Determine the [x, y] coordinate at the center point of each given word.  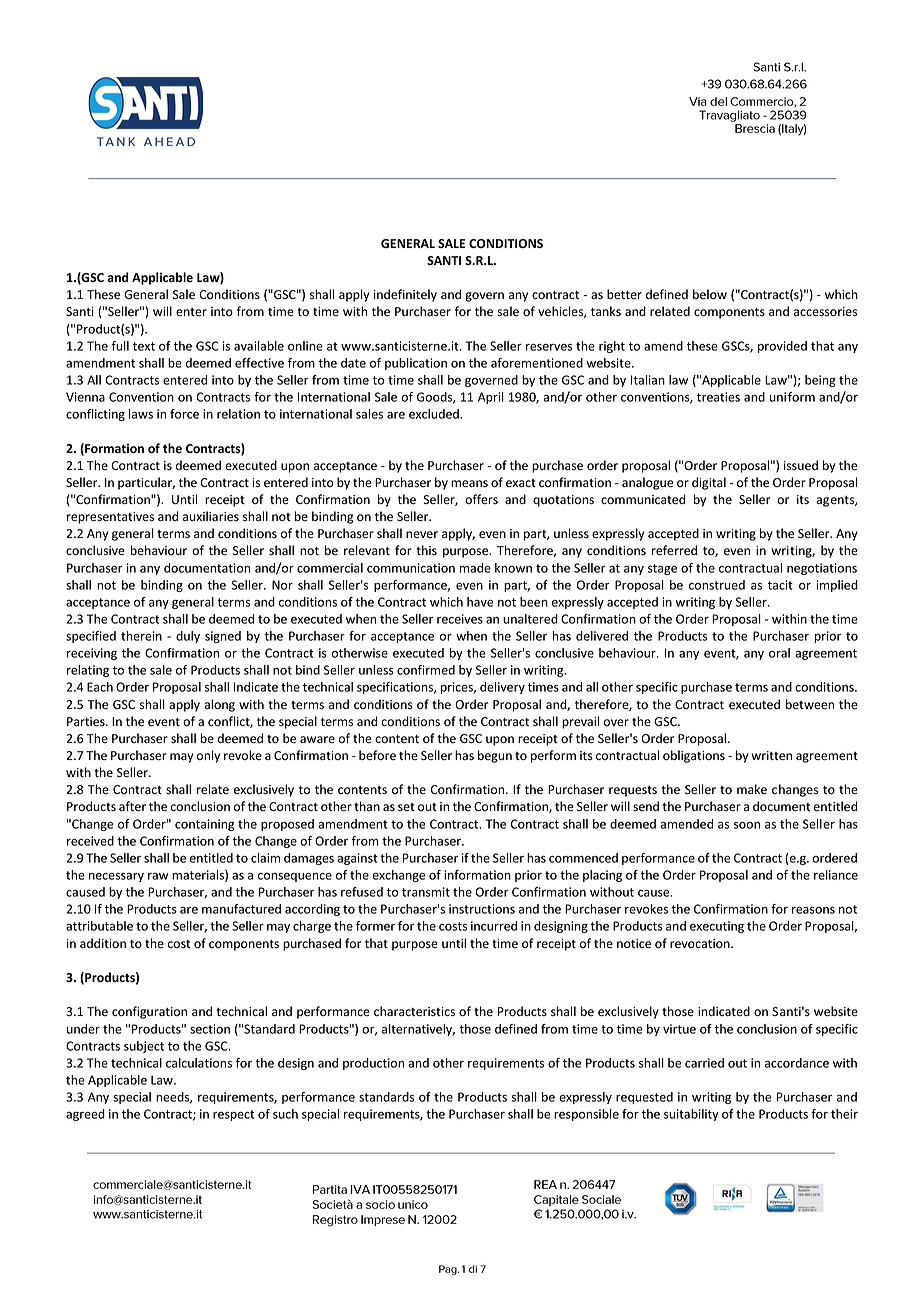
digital [709, 483]
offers [481, 499]
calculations [199, 1063]
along [219, 705]
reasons [813, 910]
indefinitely [405, 295]
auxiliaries [211, 516]
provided [782, 347]
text [144, 346]
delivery [502, 688]
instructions [482, 909]
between [810, 704]
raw [158, 876]
